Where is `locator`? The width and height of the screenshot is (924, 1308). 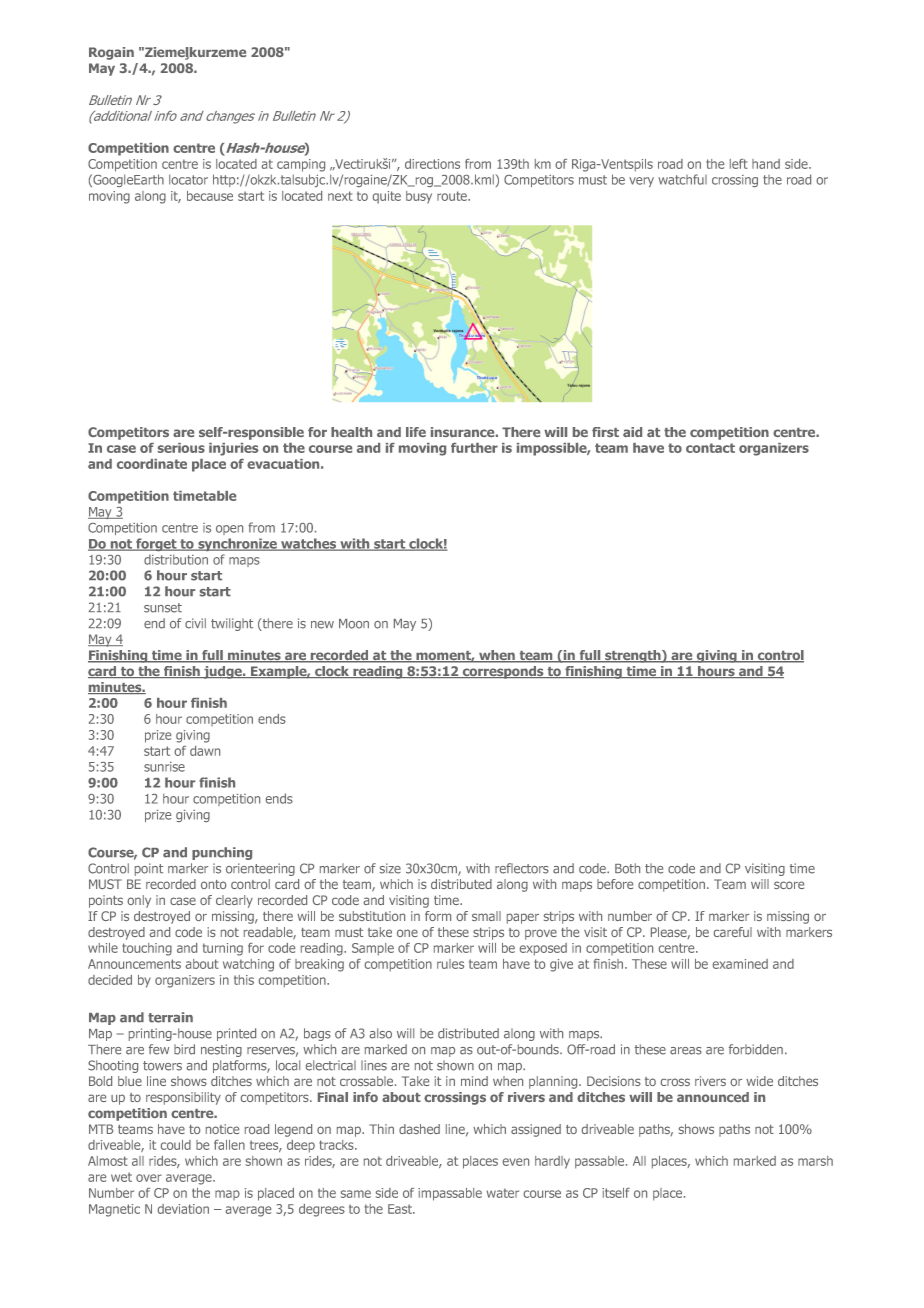
locator is located at coordinates (188, 179).
